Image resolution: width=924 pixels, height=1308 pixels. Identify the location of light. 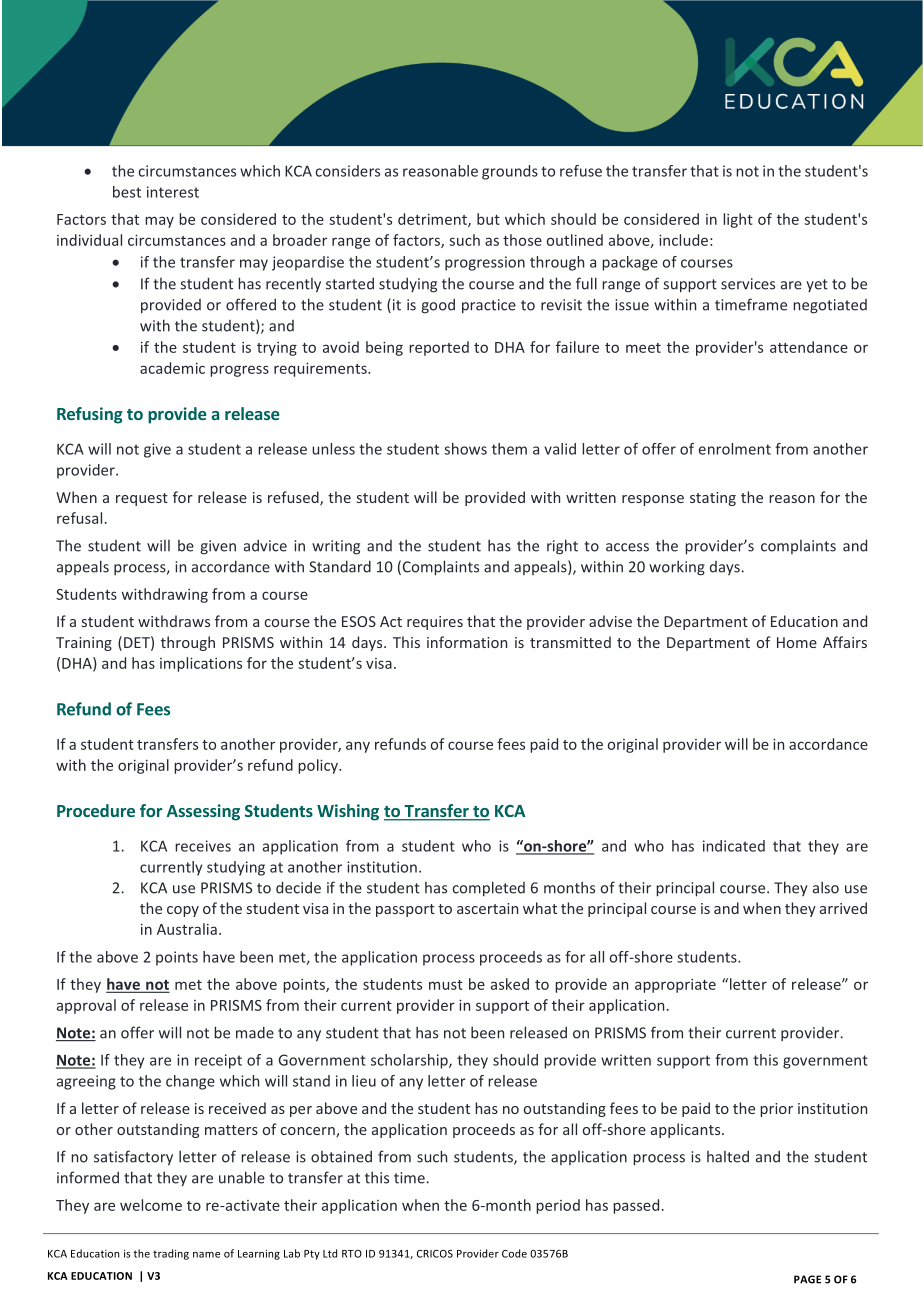
(738, 220).
